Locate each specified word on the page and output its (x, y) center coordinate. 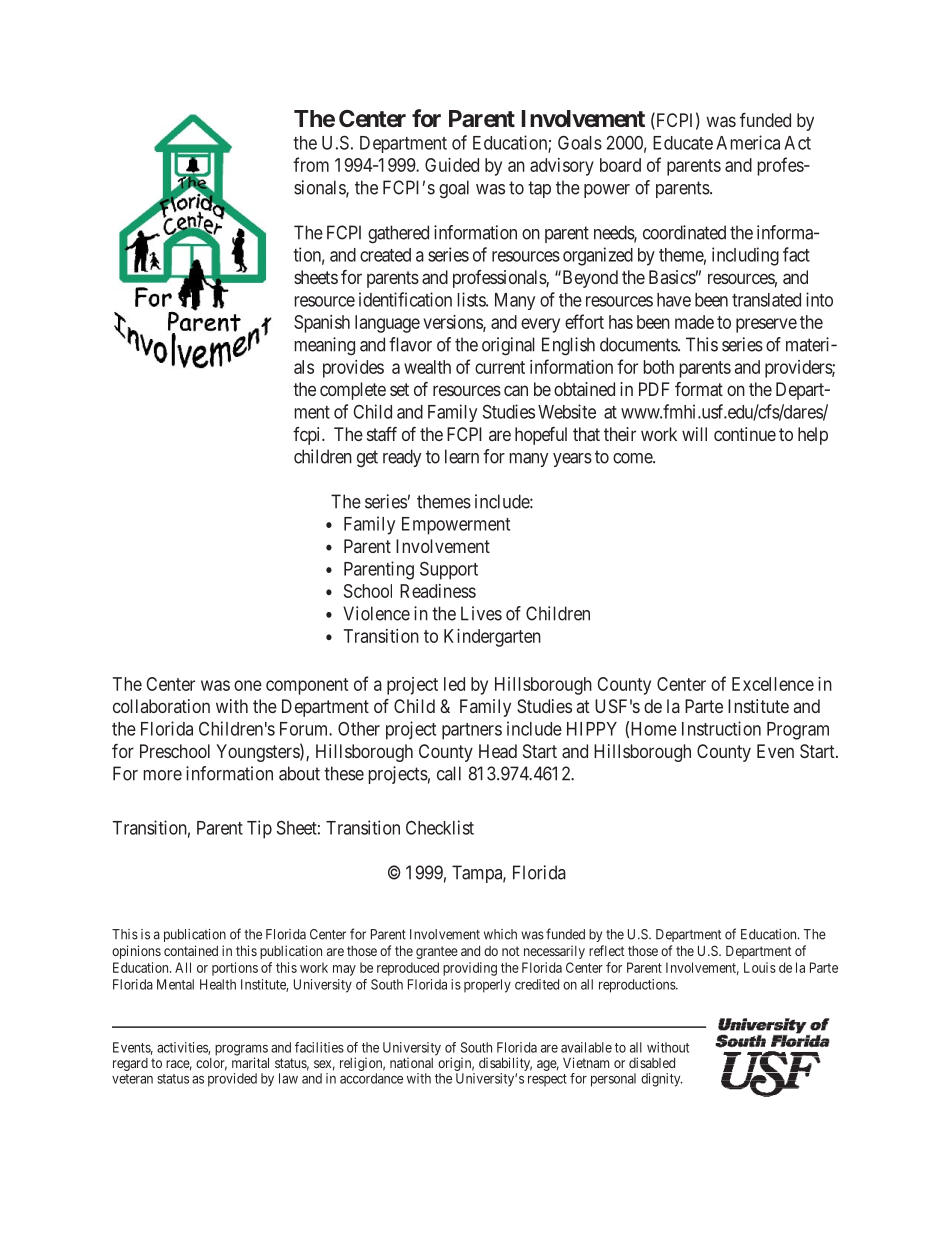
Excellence (773, 684)
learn (462, 456)
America (748, 142)
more (163, 775)
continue (745, 434)
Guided (452, 165)
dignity (662, 1080)
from (311, 164)
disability (505, 1065)
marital (250, 1062)
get (367, 459)
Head (498, 751)
